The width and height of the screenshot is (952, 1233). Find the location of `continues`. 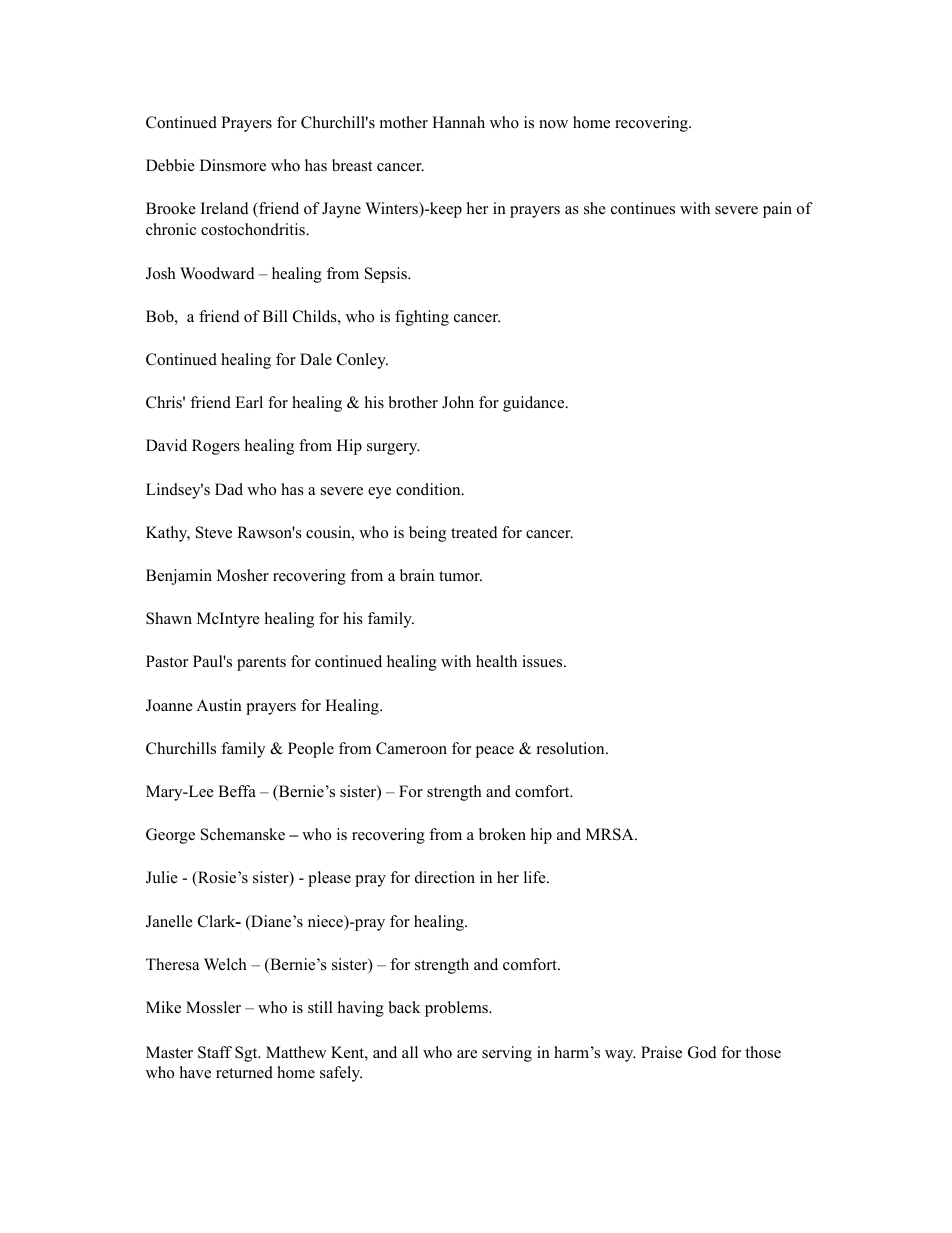

continues is located at coordinates (643, 208).
